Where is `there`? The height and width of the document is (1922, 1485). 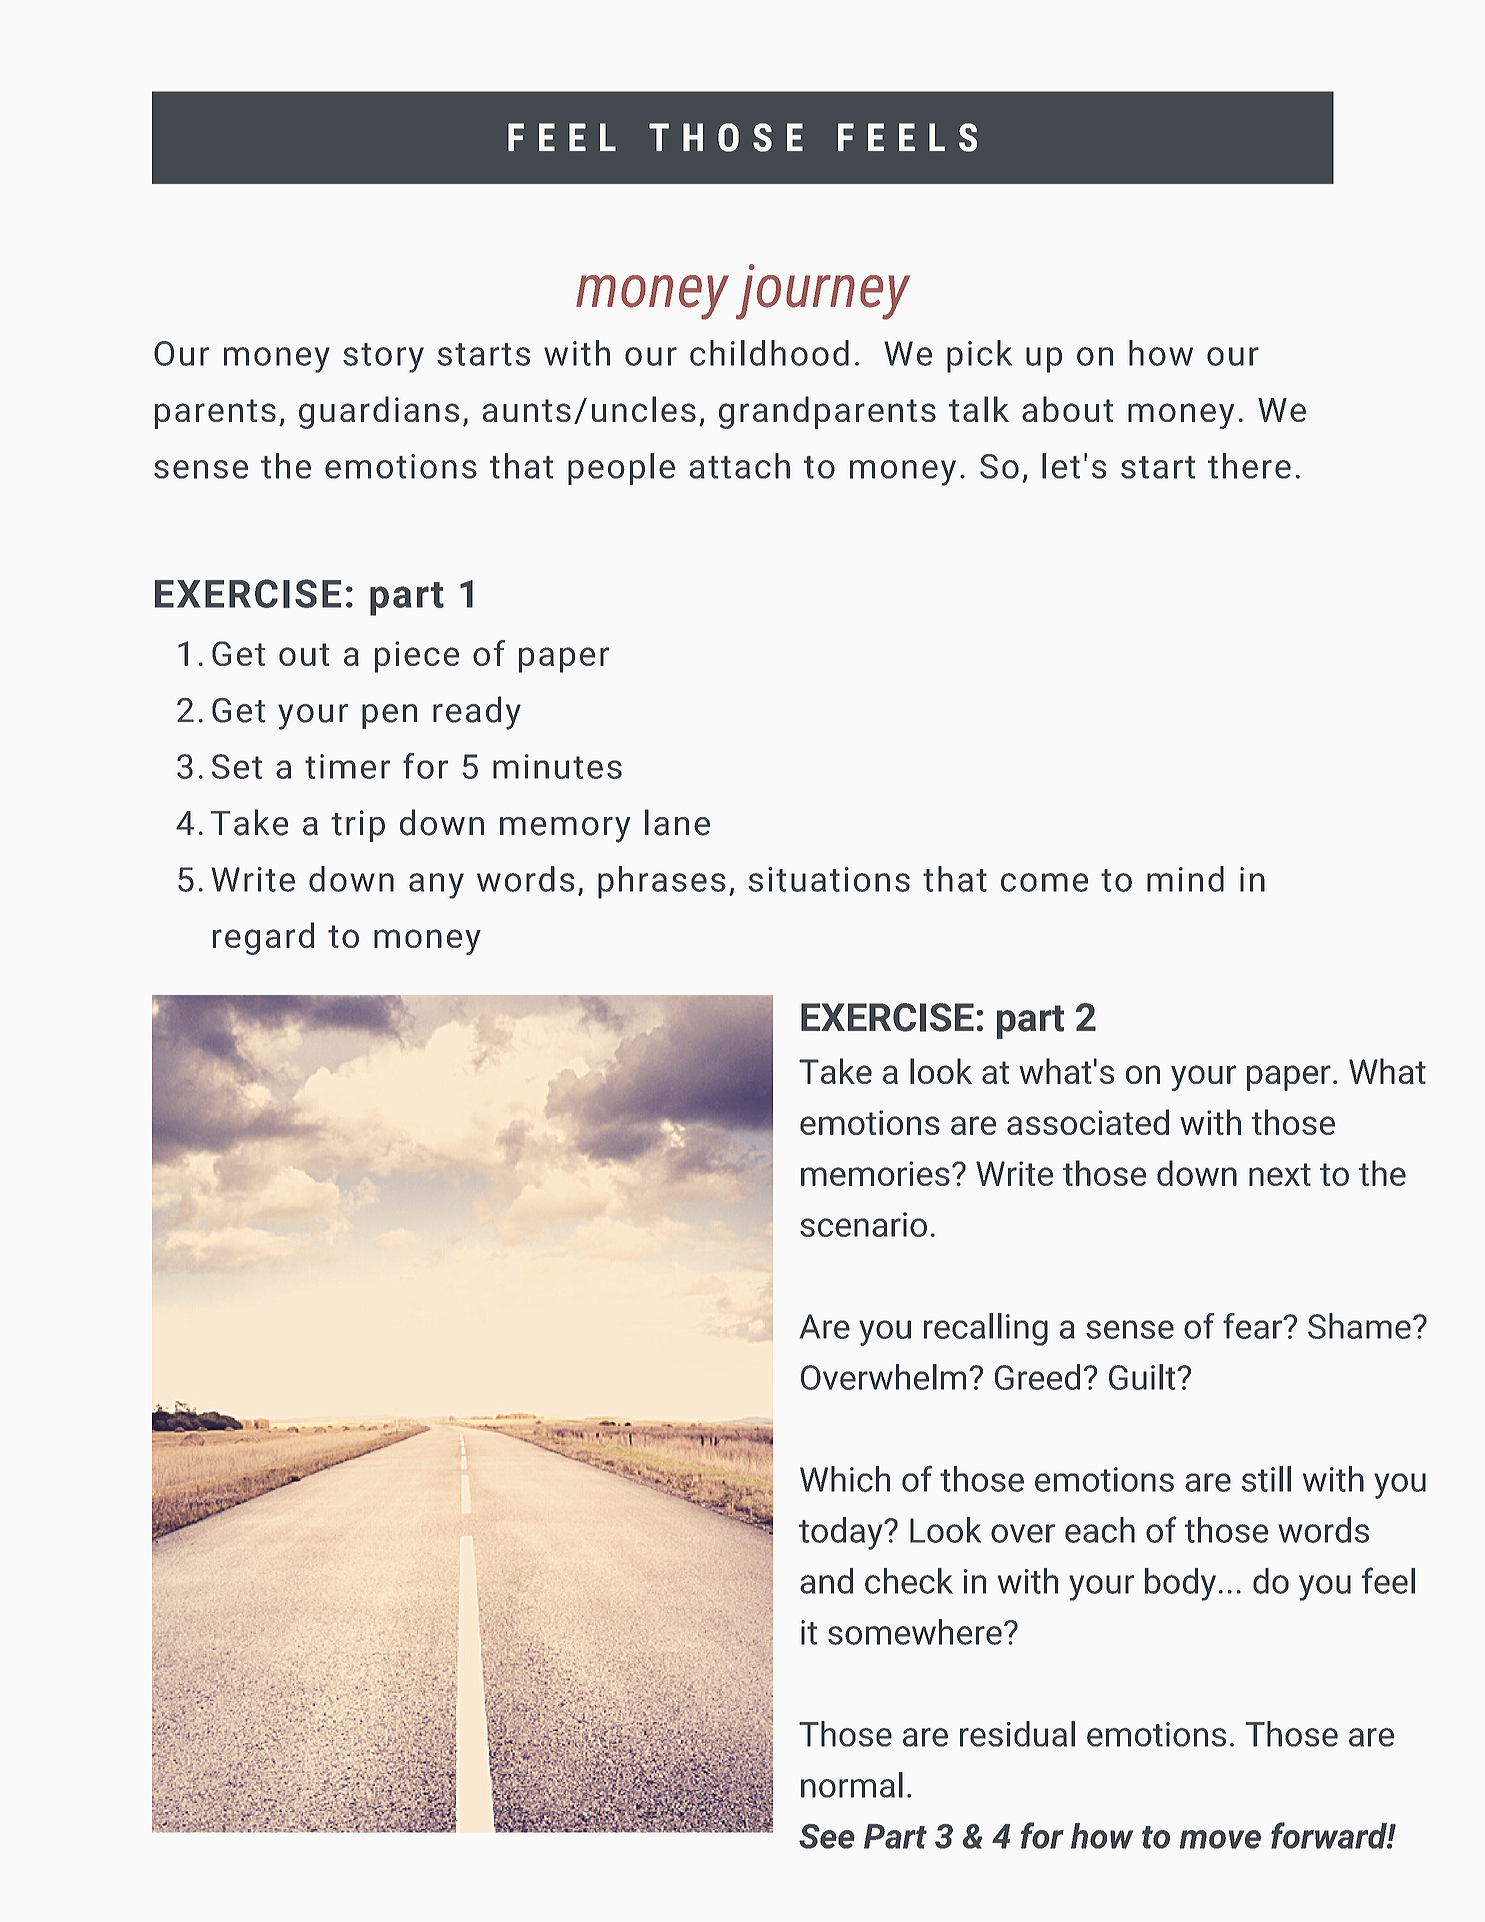 there is located at coordinates (1249, 466).
